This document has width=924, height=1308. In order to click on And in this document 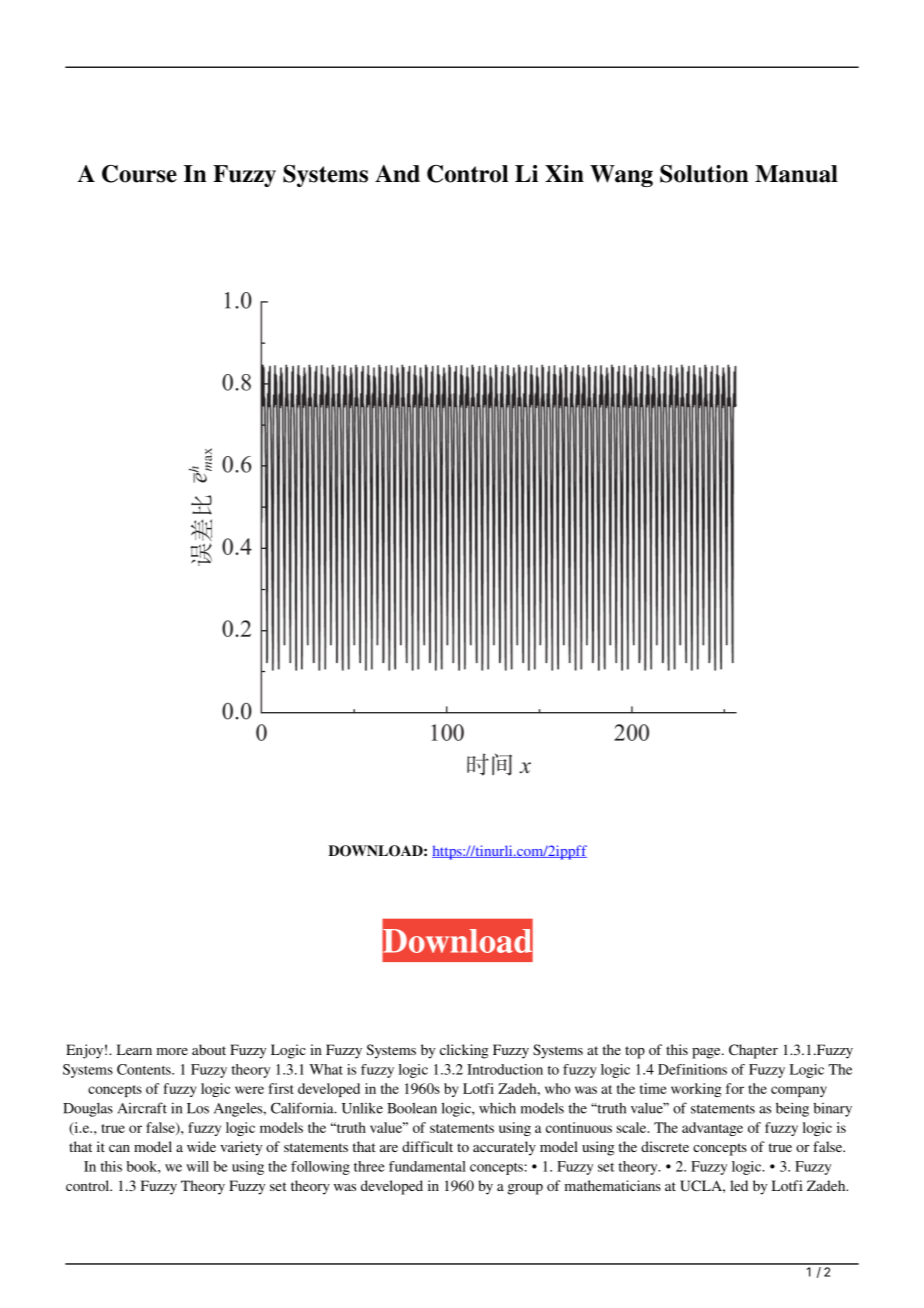, I will do `click(397, 174)`.
